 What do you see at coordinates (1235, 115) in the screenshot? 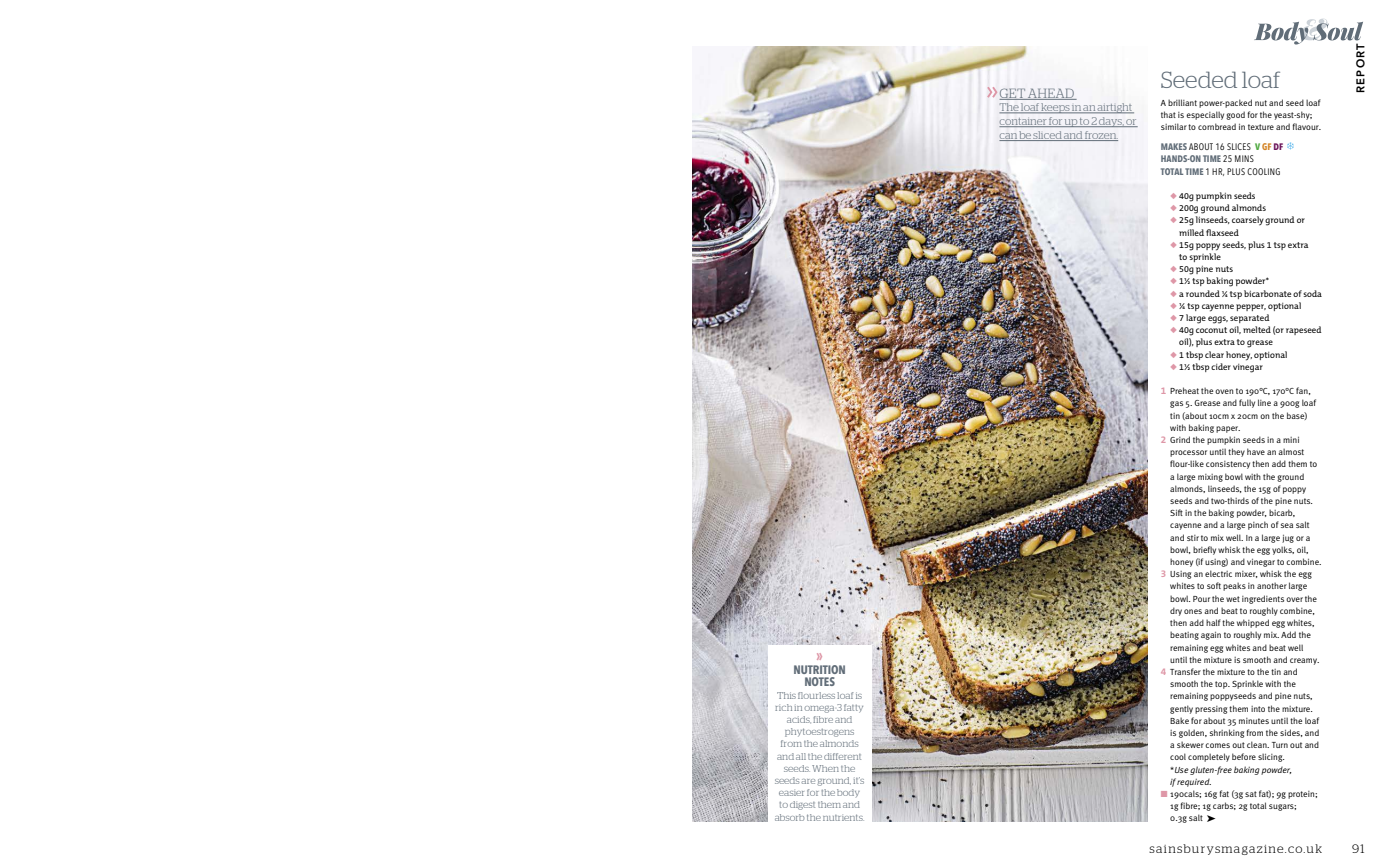
I see `good` at bounding box center [1235, 115].
